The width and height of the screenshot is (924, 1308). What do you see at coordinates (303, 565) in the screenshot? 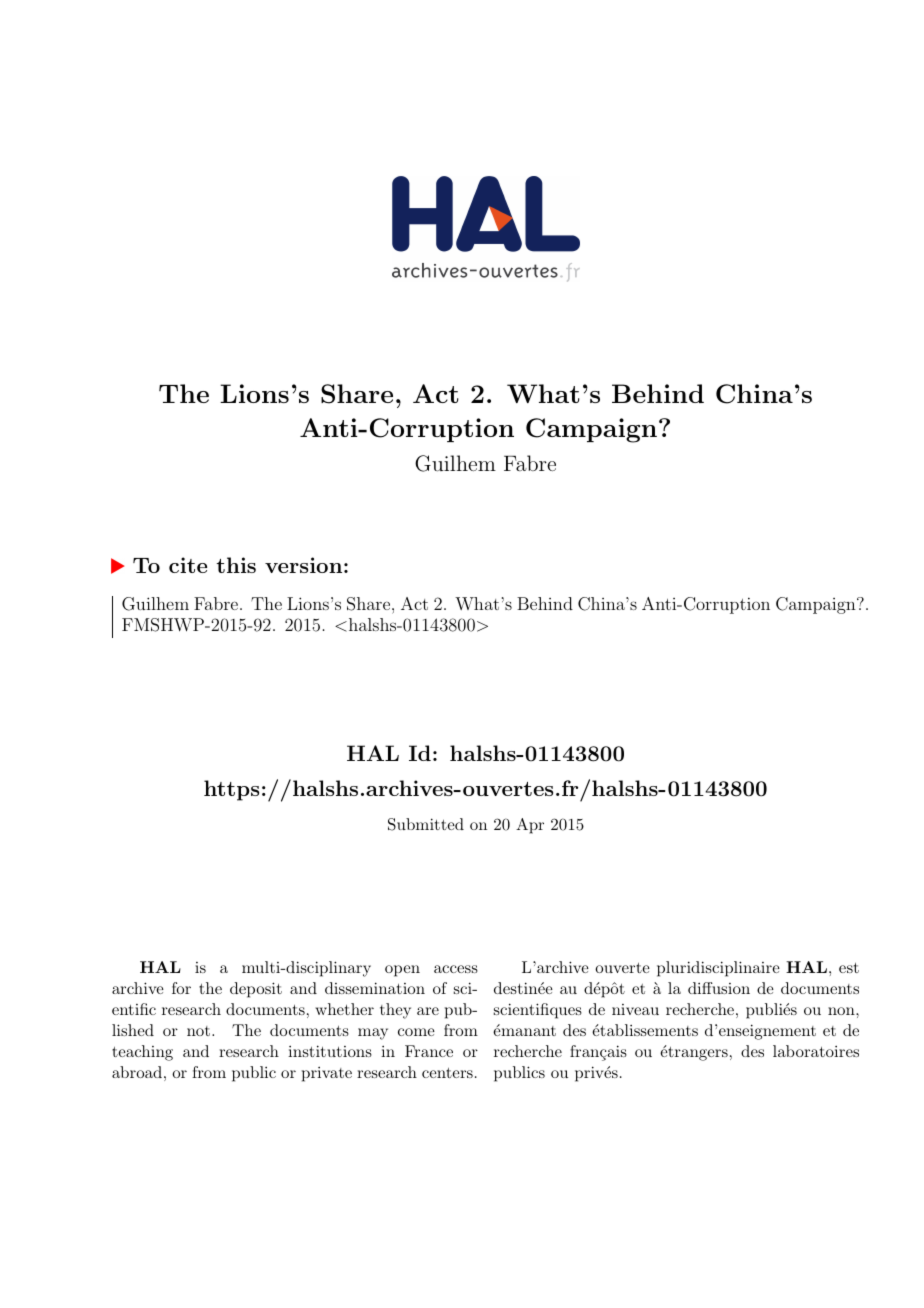
I see `version` at bounding box center [303, 565].
